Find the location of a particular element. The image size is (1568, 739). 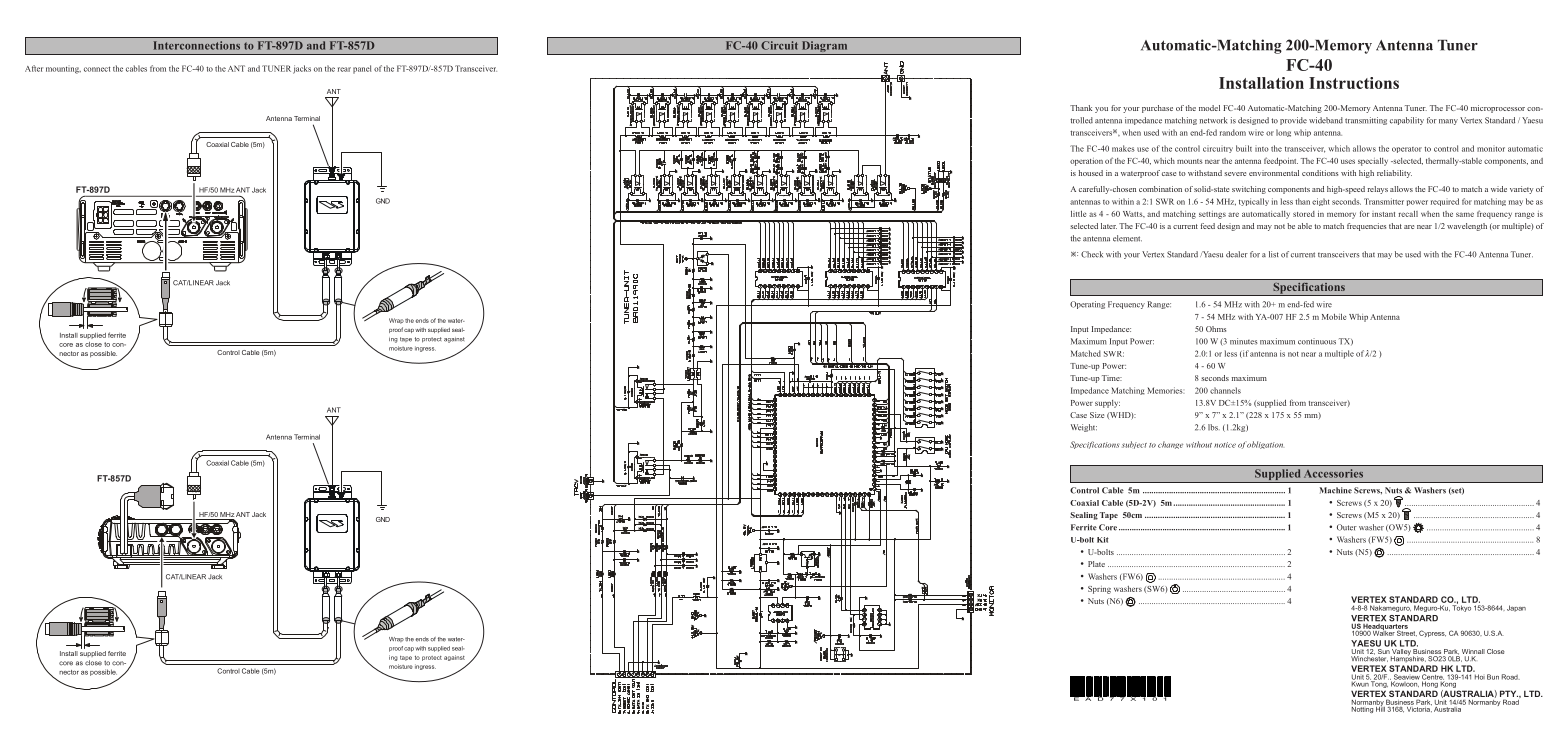

Diagram is located at coordinates (824, 48).
